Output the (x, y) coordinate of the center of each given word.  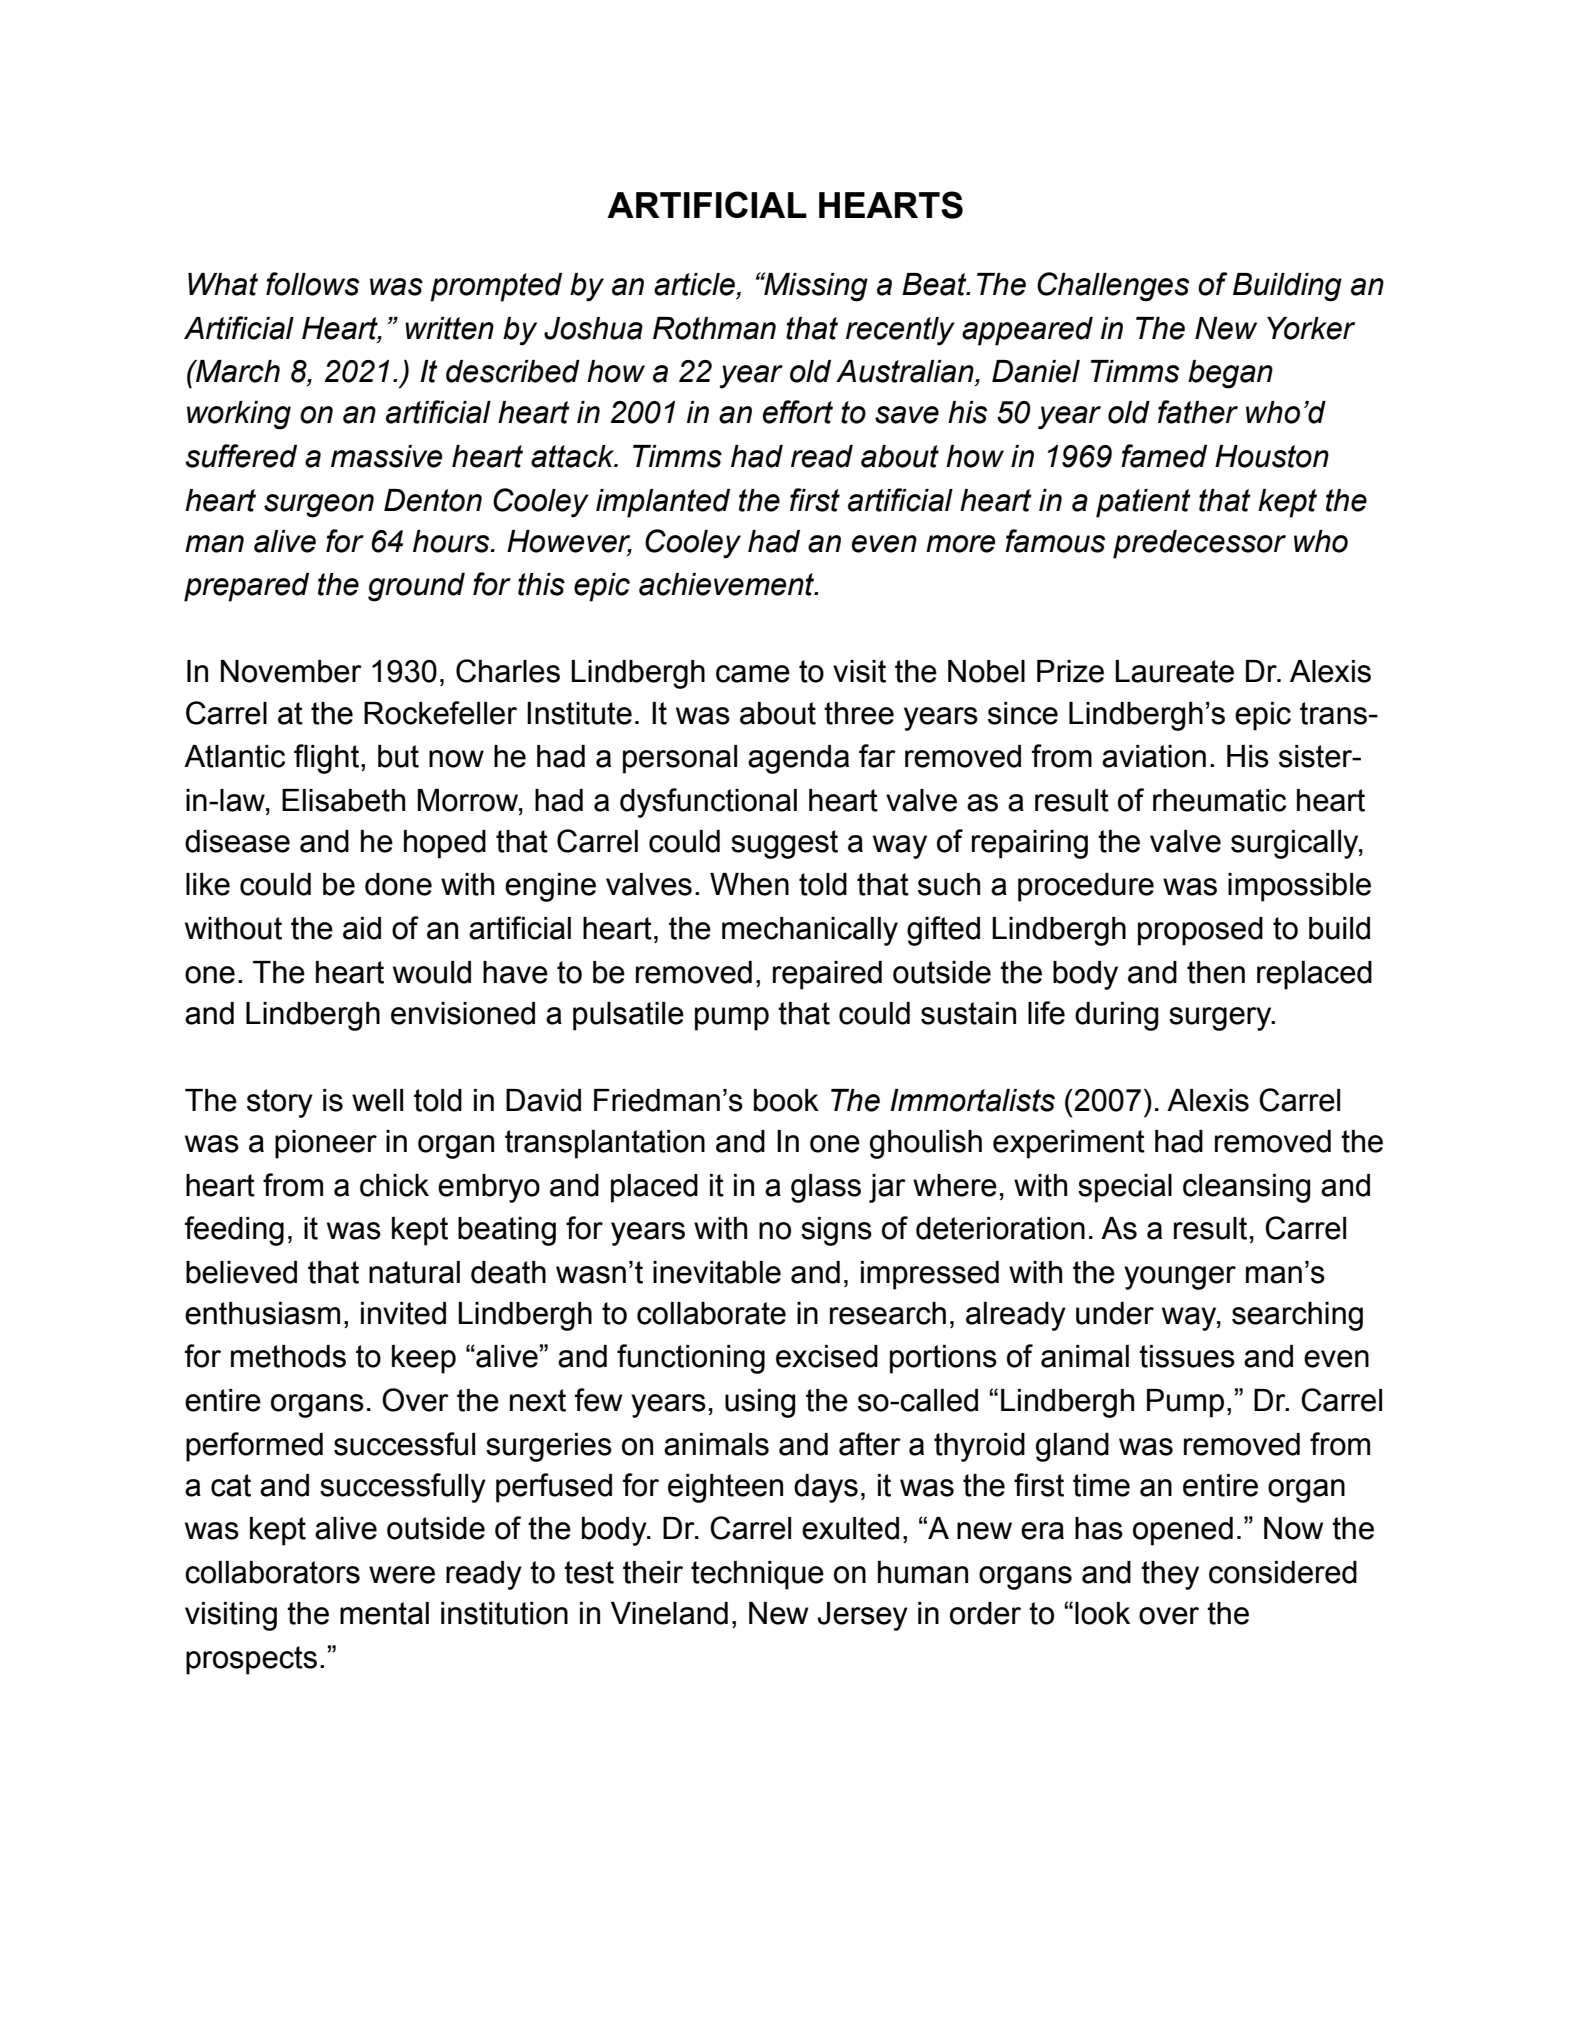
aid (362, 928)
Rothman (714, 328)
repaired (827, 975)
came (753, 674)
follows (312, 284)
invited (403, 1313)
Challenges (1113, 287)
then (1216, 972)
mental (384, 1613)
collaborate (711, 1313)
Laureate (1174, 671)
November (291, 671)
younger (1180, 1278)
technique (757, 1575)
